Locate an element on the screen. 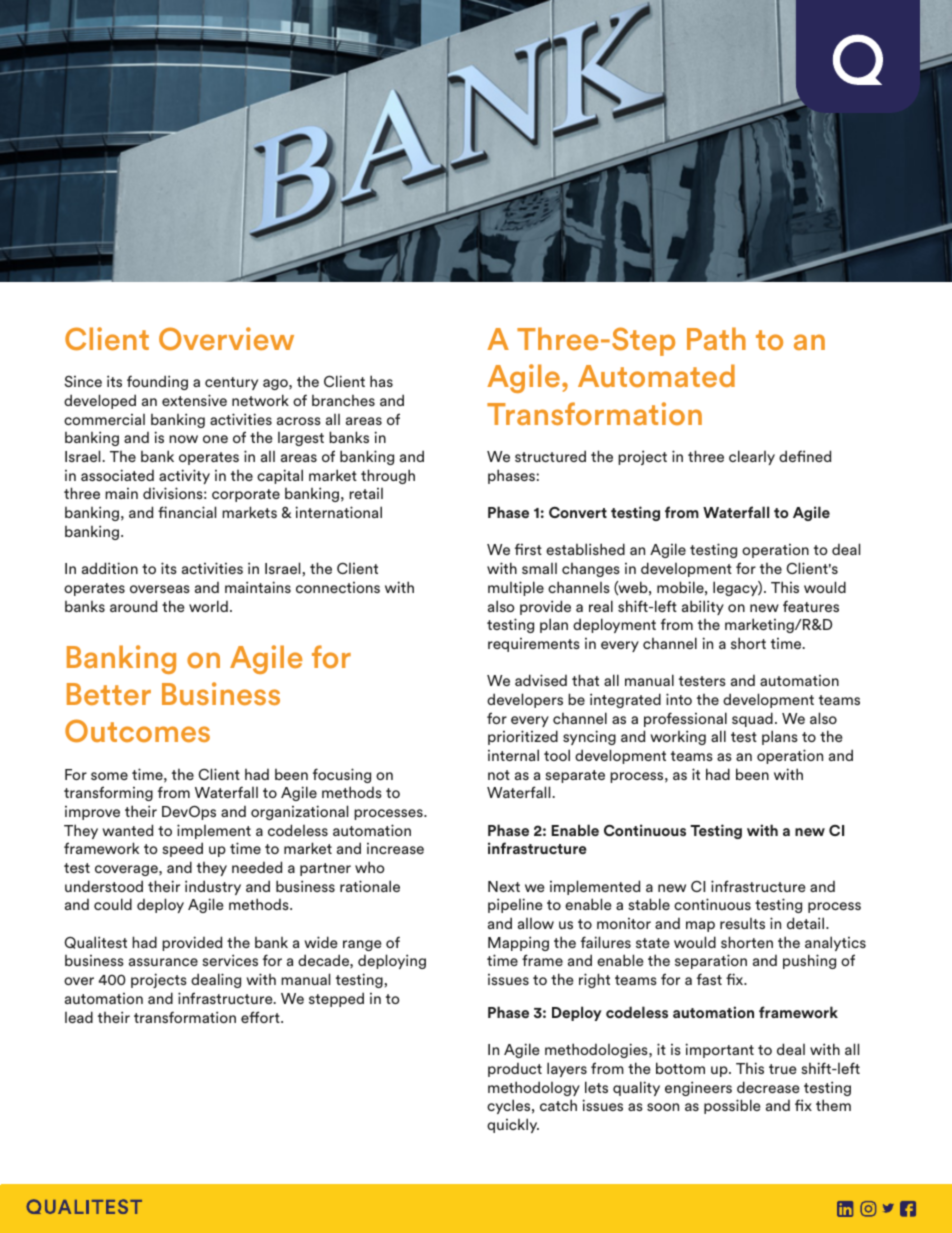  prioritized is located at coordinates (523, 737).
